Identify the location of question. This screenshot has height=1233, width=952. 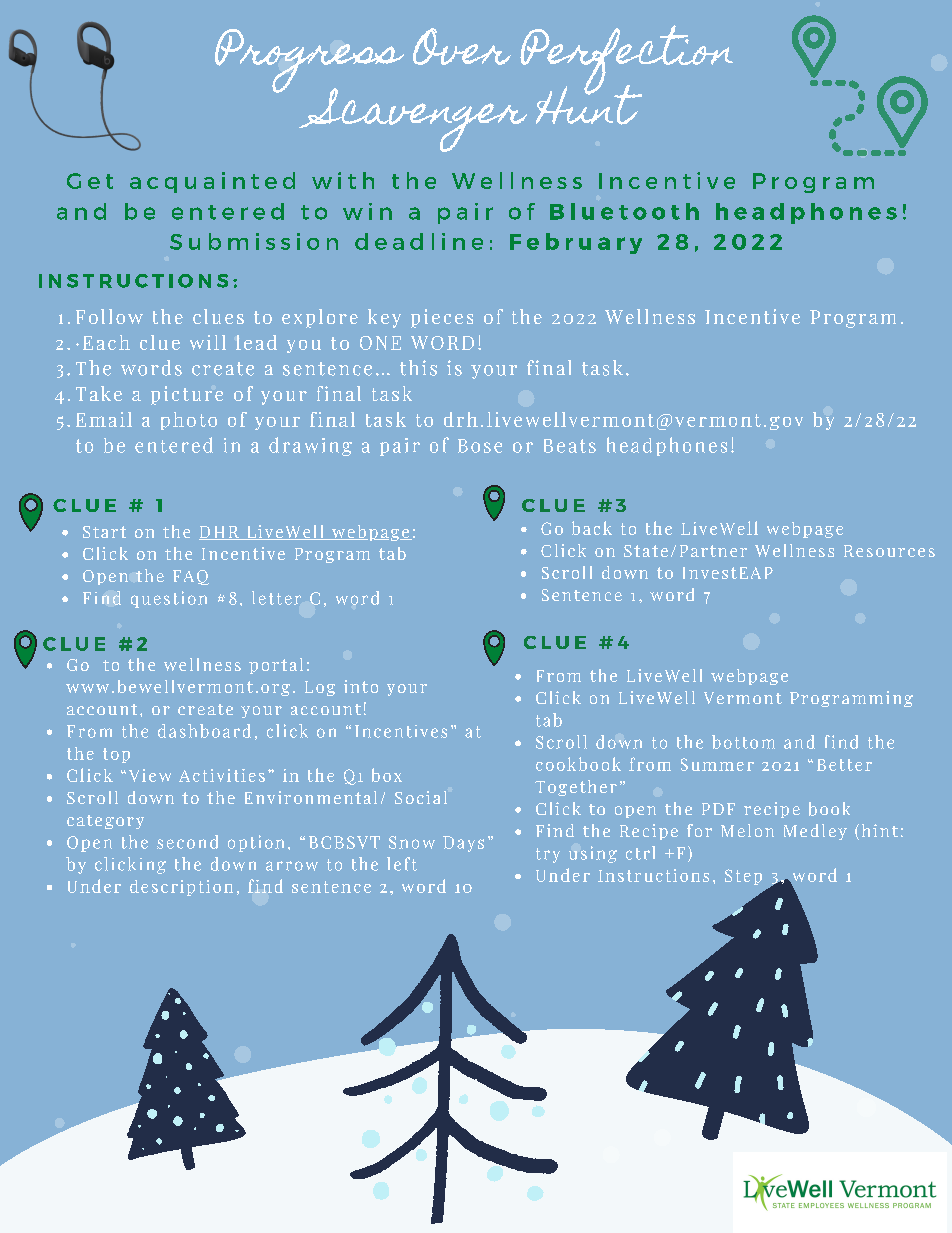
(169, 599).
